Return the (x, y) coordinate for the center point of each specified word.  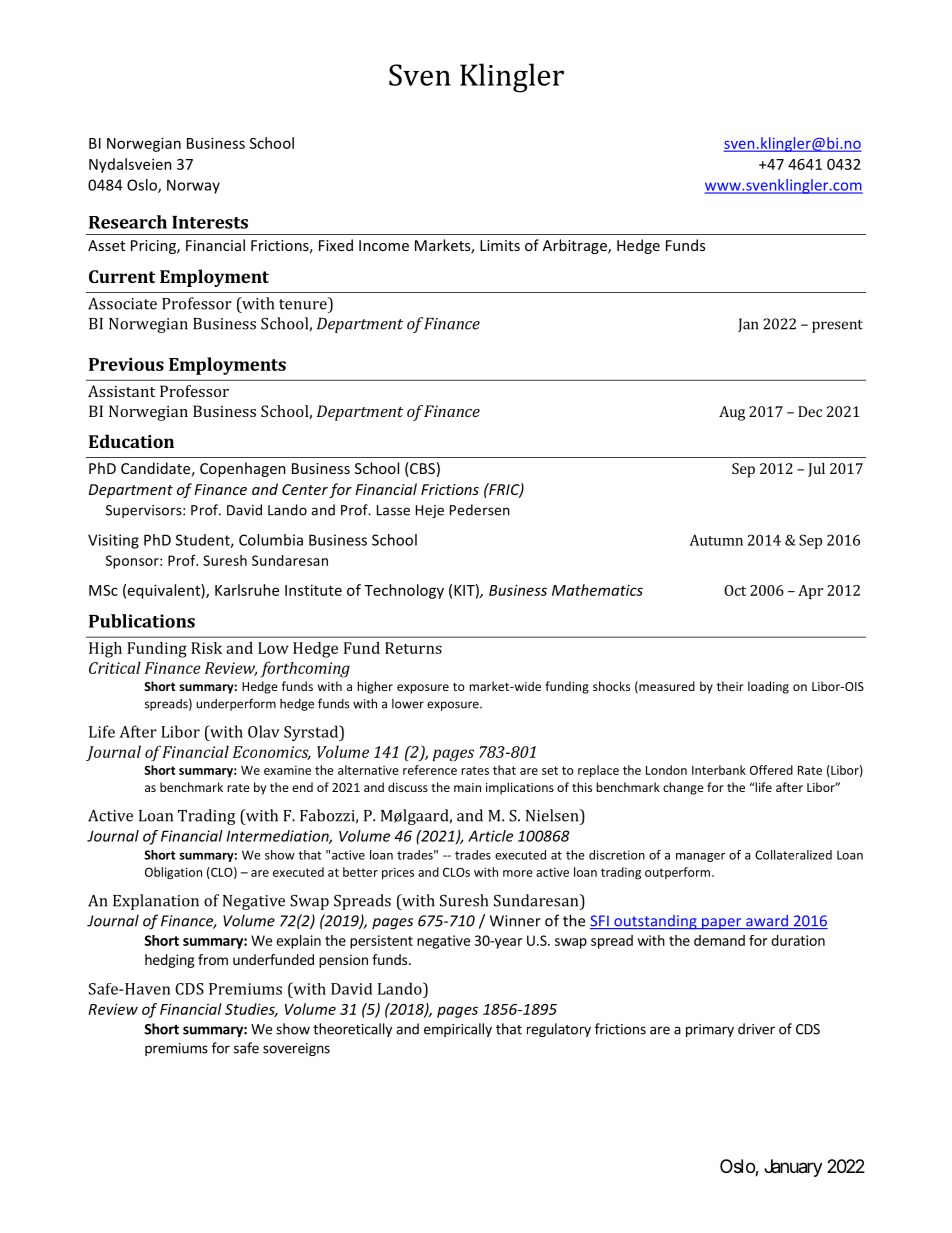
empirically (458, 1030)
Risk (206, 648)
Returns (413, 648)
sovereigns (296, 1049)
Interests (210, 222)
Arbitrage (576, 246)
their (730, 686)
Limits (500, 245)
